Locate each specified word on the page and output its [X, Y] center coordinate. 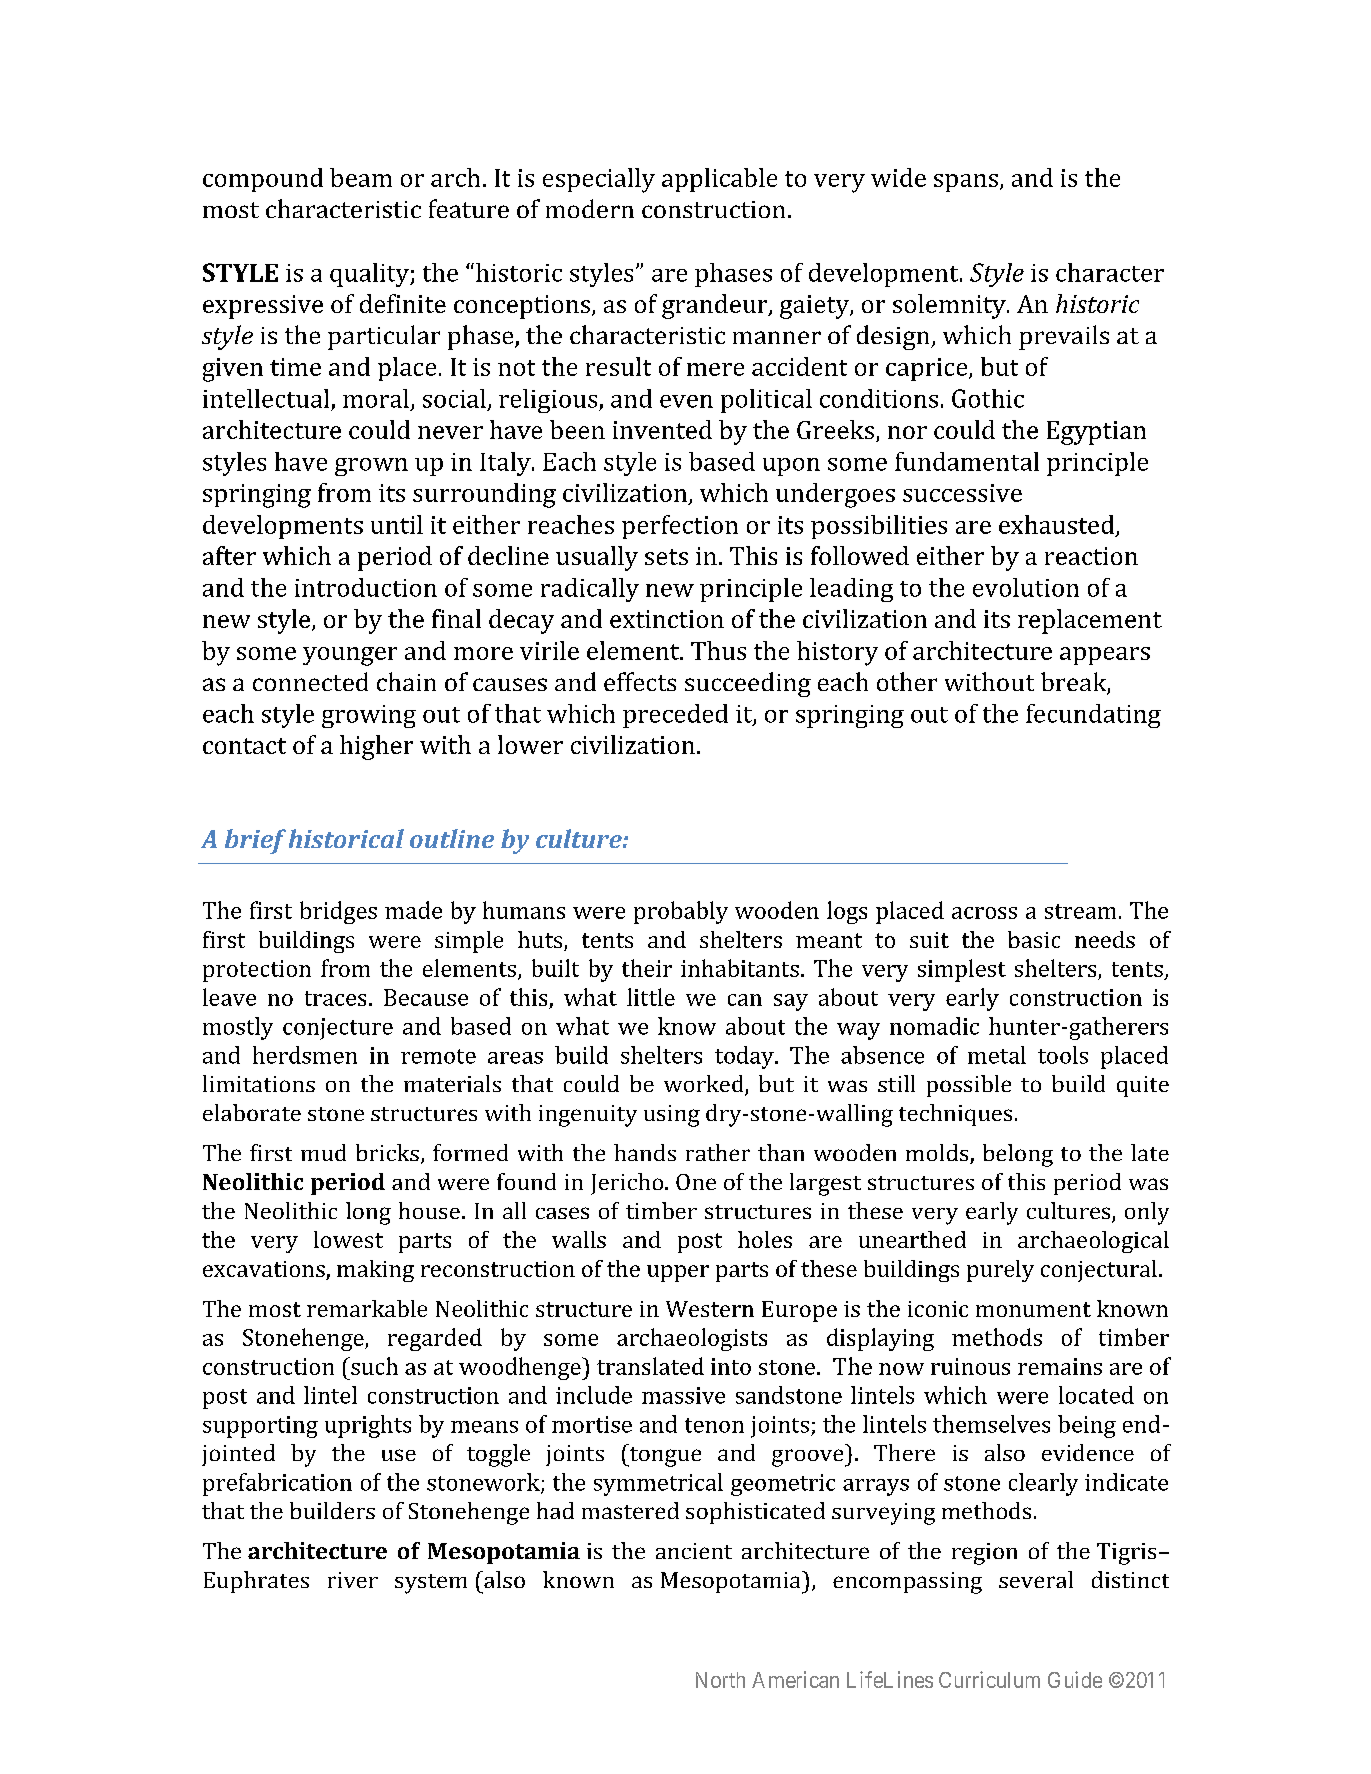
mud [323, 1152]
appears [1105, 656]
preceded [675, 716]
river [353, 1580]
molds [938, 1154]
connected [310, 681]
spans [966, 183]
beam [361, 177]
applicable [719, 180]
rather [718, 1152]
